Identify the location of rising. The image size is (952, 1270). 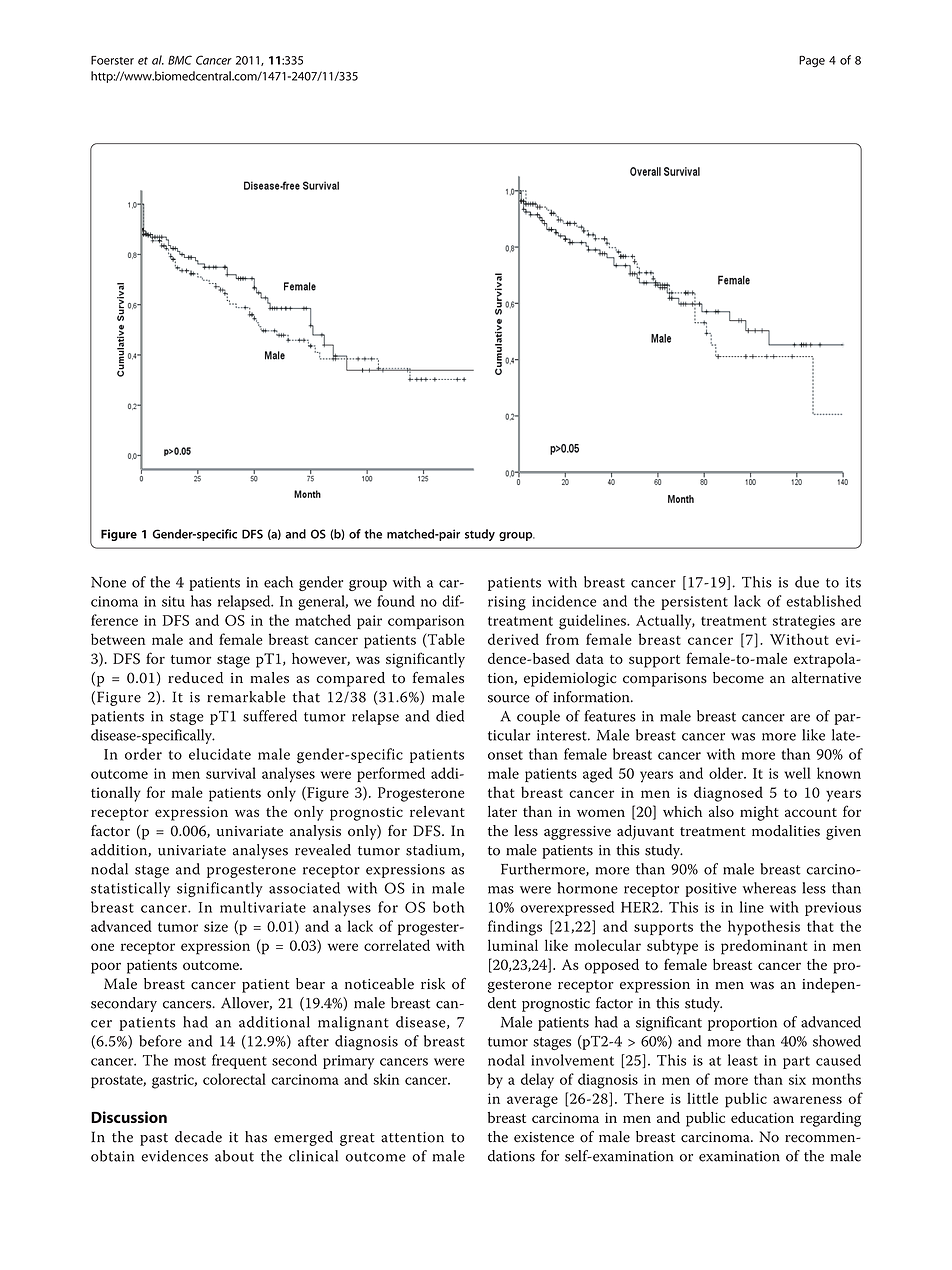
(507, 603).
